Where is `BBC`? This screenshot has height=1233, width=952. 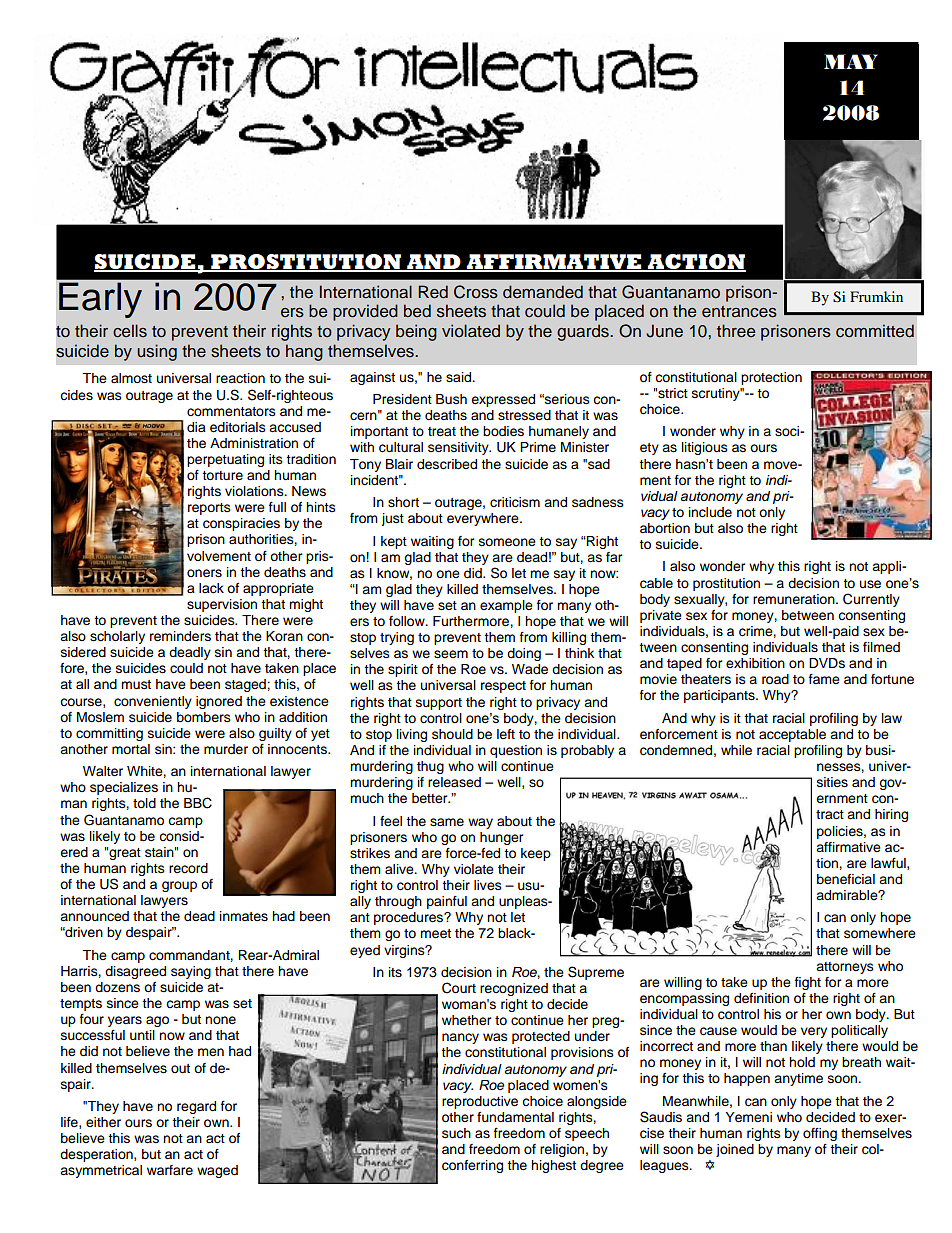
BBC is located at coordinates (198, 803).
